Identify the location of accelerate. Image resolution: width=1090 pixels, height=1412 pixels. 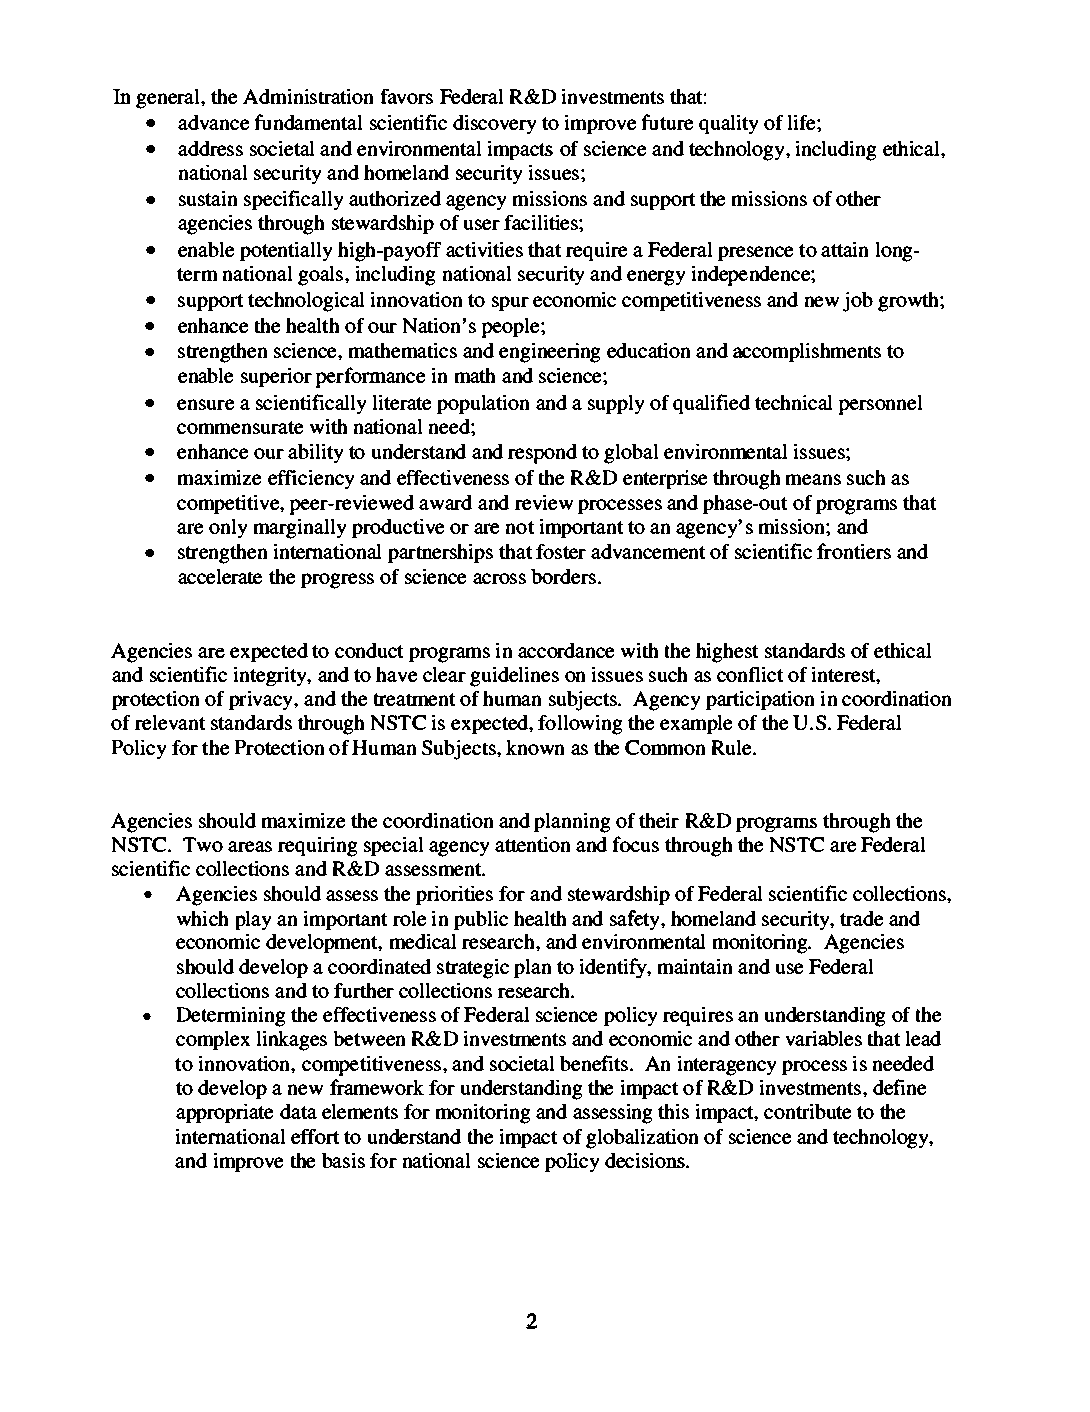
(220, 576).
